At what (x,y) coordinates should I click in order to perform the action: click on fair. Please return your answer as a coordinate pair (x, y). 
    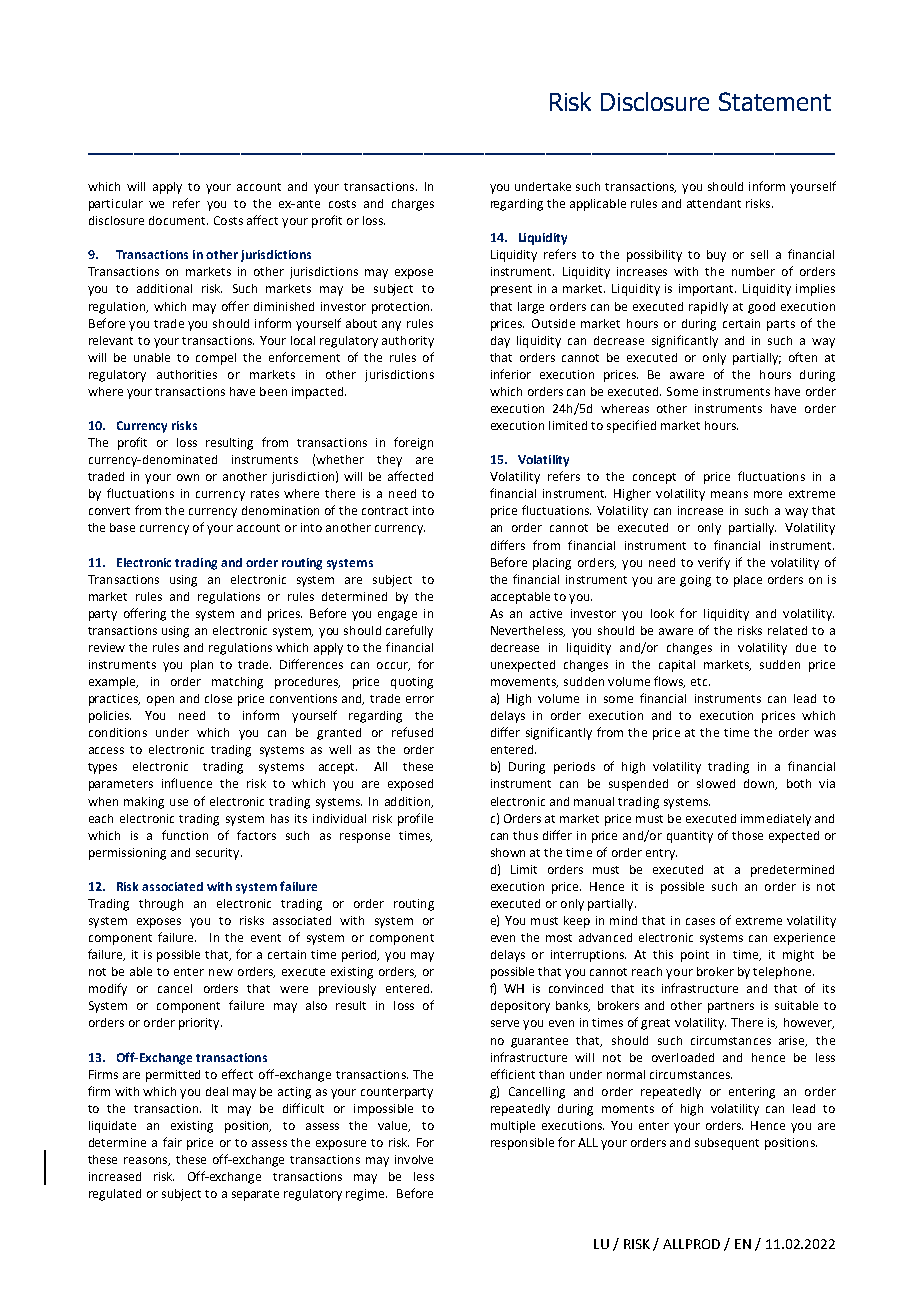
    Looking at the image, I should click on (172, 1142).
